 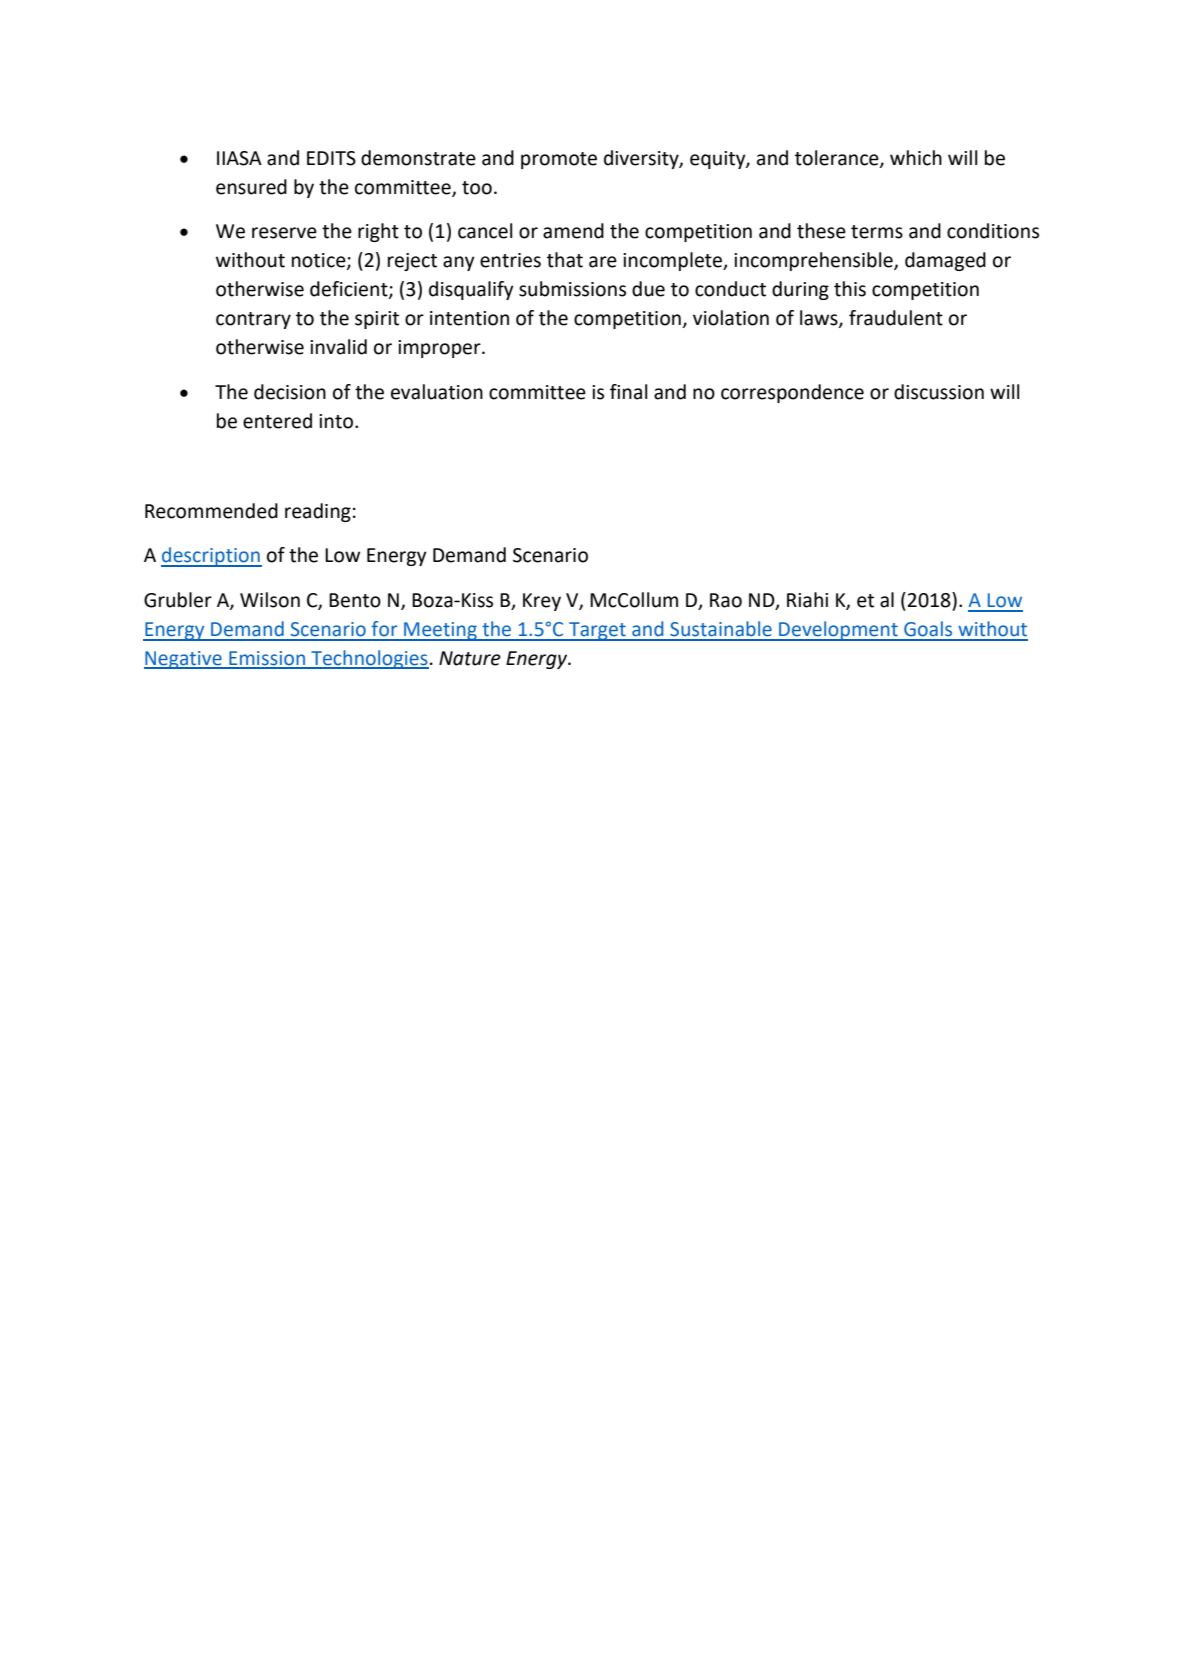 I want to click on Target, so click(x=597, y=631).
